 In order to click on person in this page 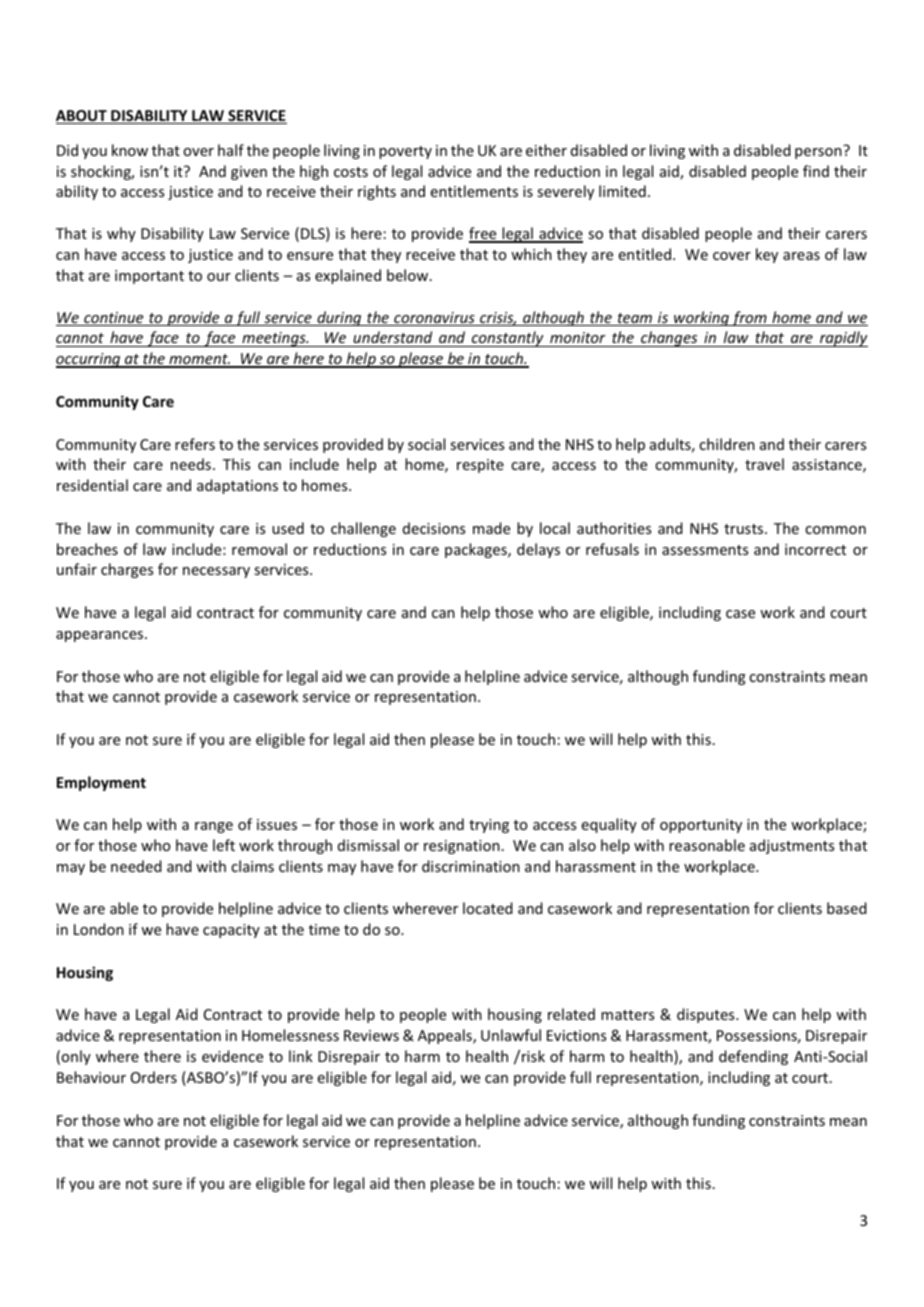, I will do `click(818, 153)`.
